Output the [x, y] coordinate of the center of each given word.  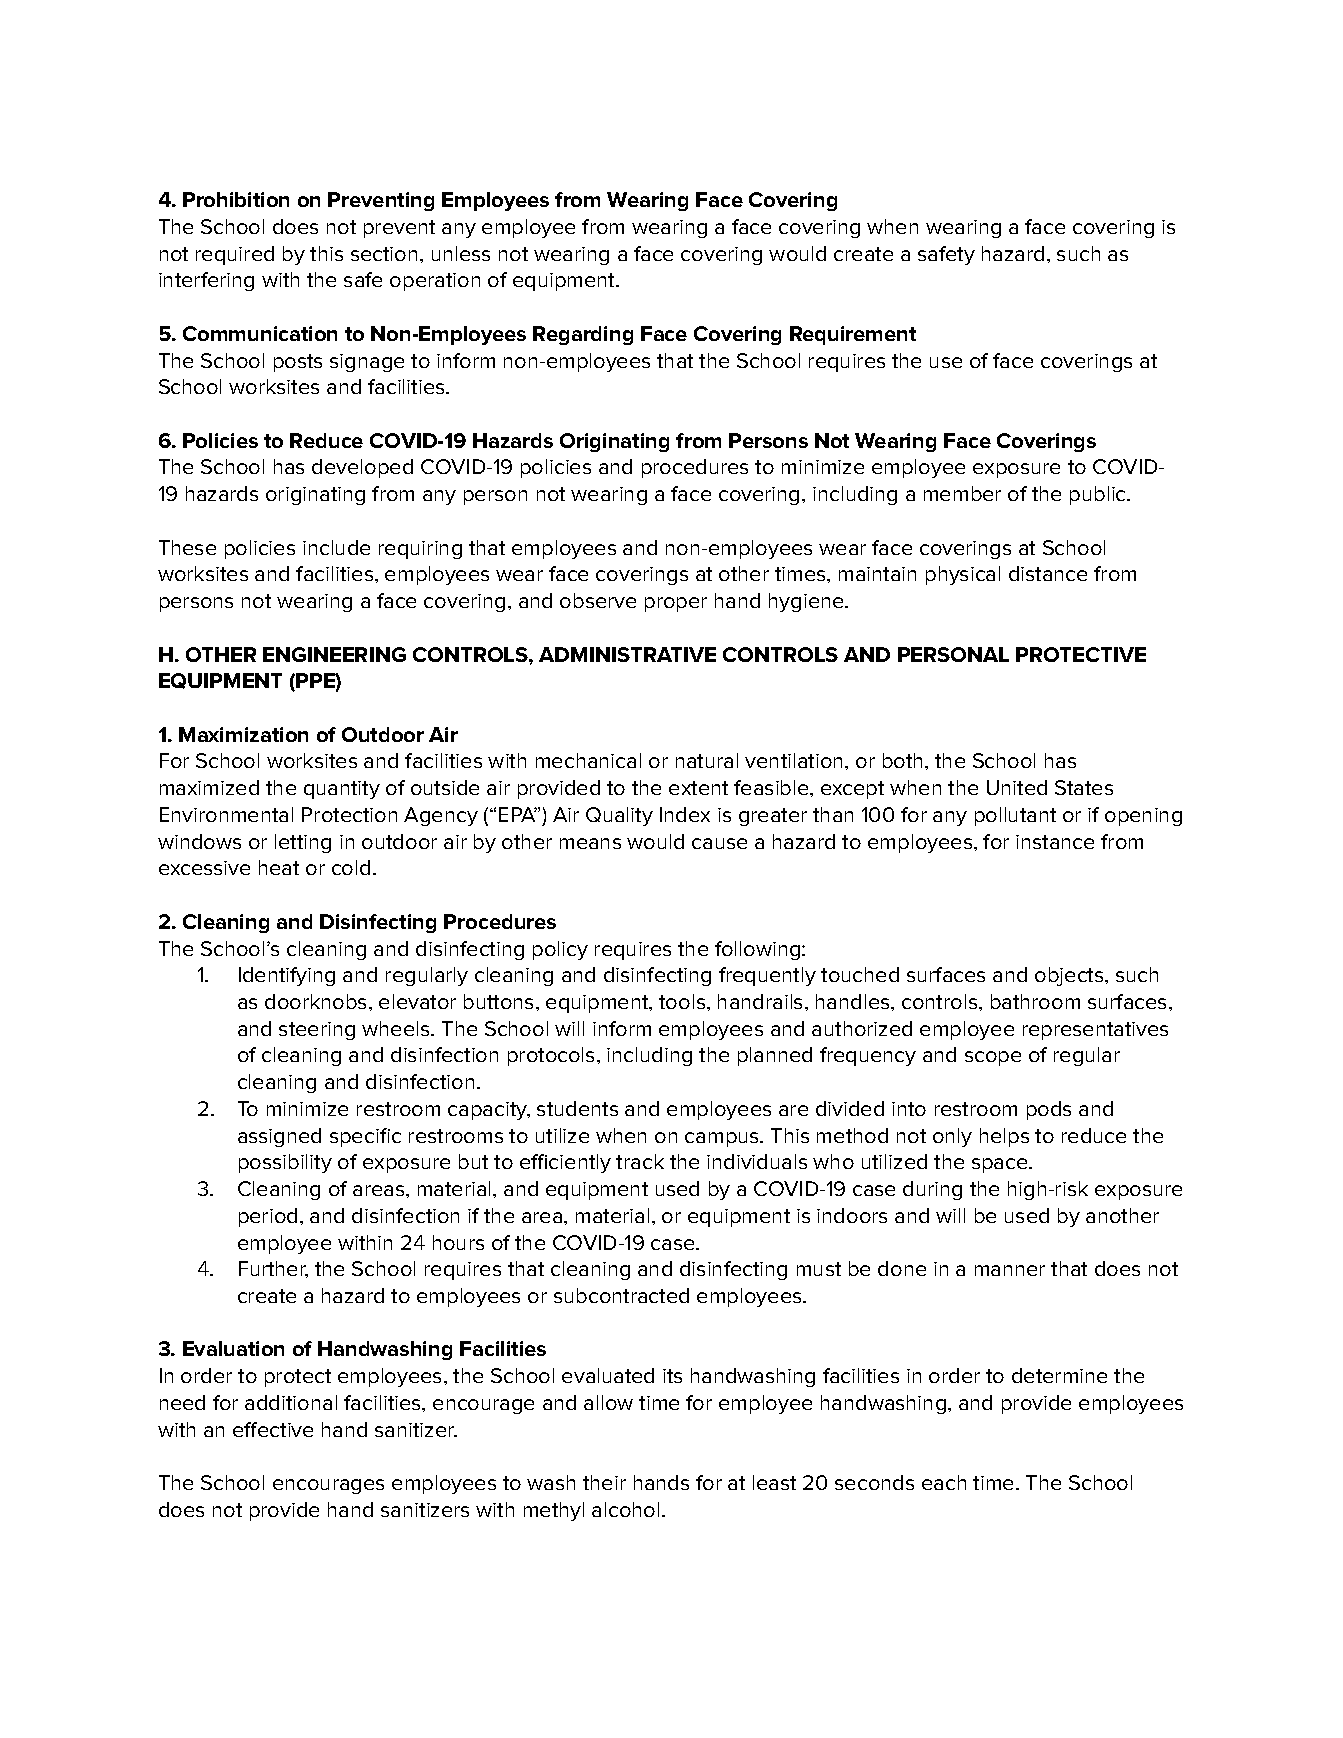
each [944, 1482]
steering [317, 1031]
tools [683, 1001]
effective [273, 1429]
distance [1048, 573]
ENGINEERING [334, 654]
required [235, 255]
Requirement [853, 335]
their [604, 1482]
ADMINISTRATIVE [627, 654]
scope [993, 1058]
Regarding [583, 335]
